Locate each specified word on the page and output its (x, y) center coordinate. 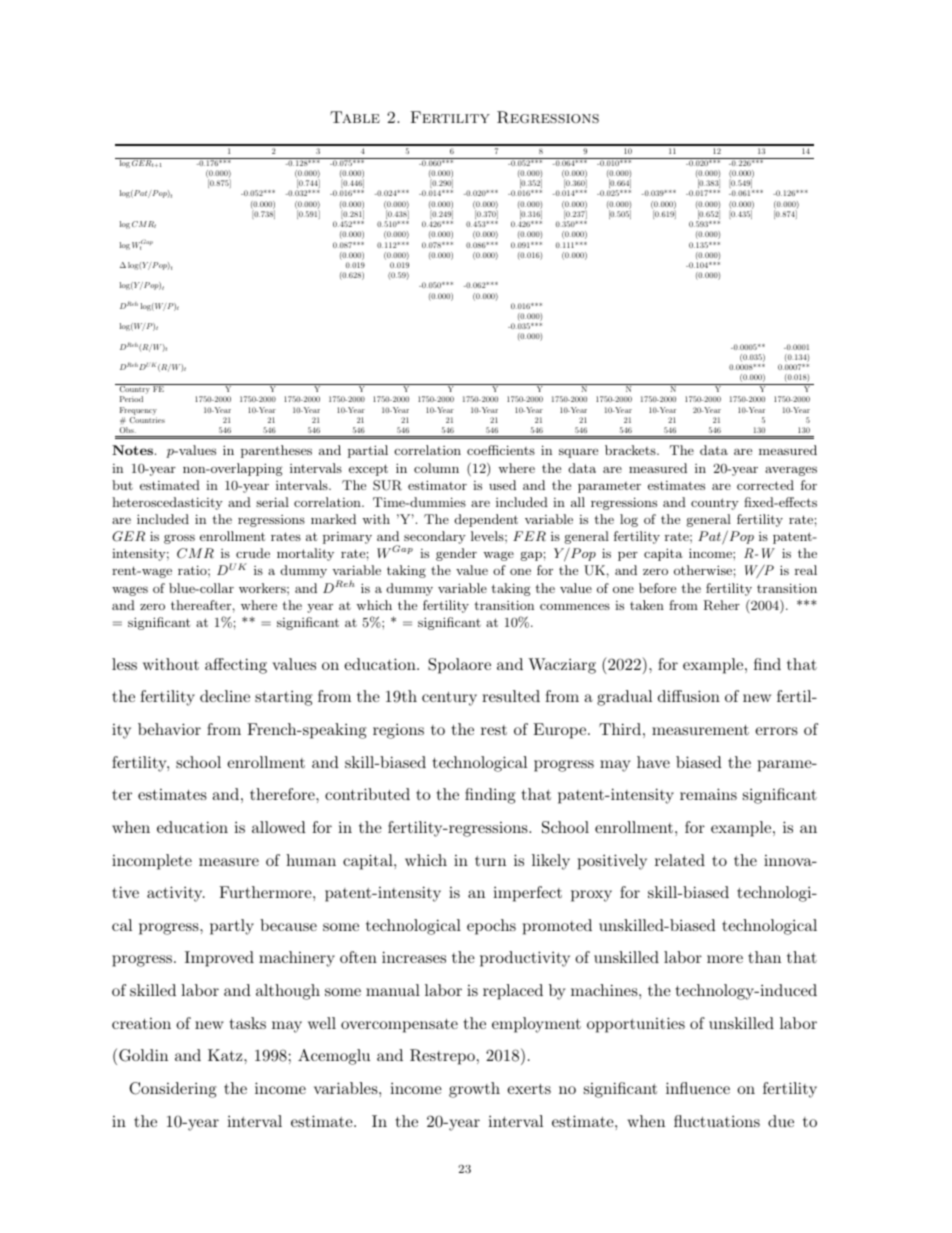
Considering (173, 1090)
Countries (147, 420)
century (449, 698)
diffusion (689, 696)
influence (698, 1088)
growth (474, 1090)
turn (490, 861)
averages (791, 471)
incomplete (152, 862)
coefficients (501, 450)
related (680, 860)
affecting (236, 666)
